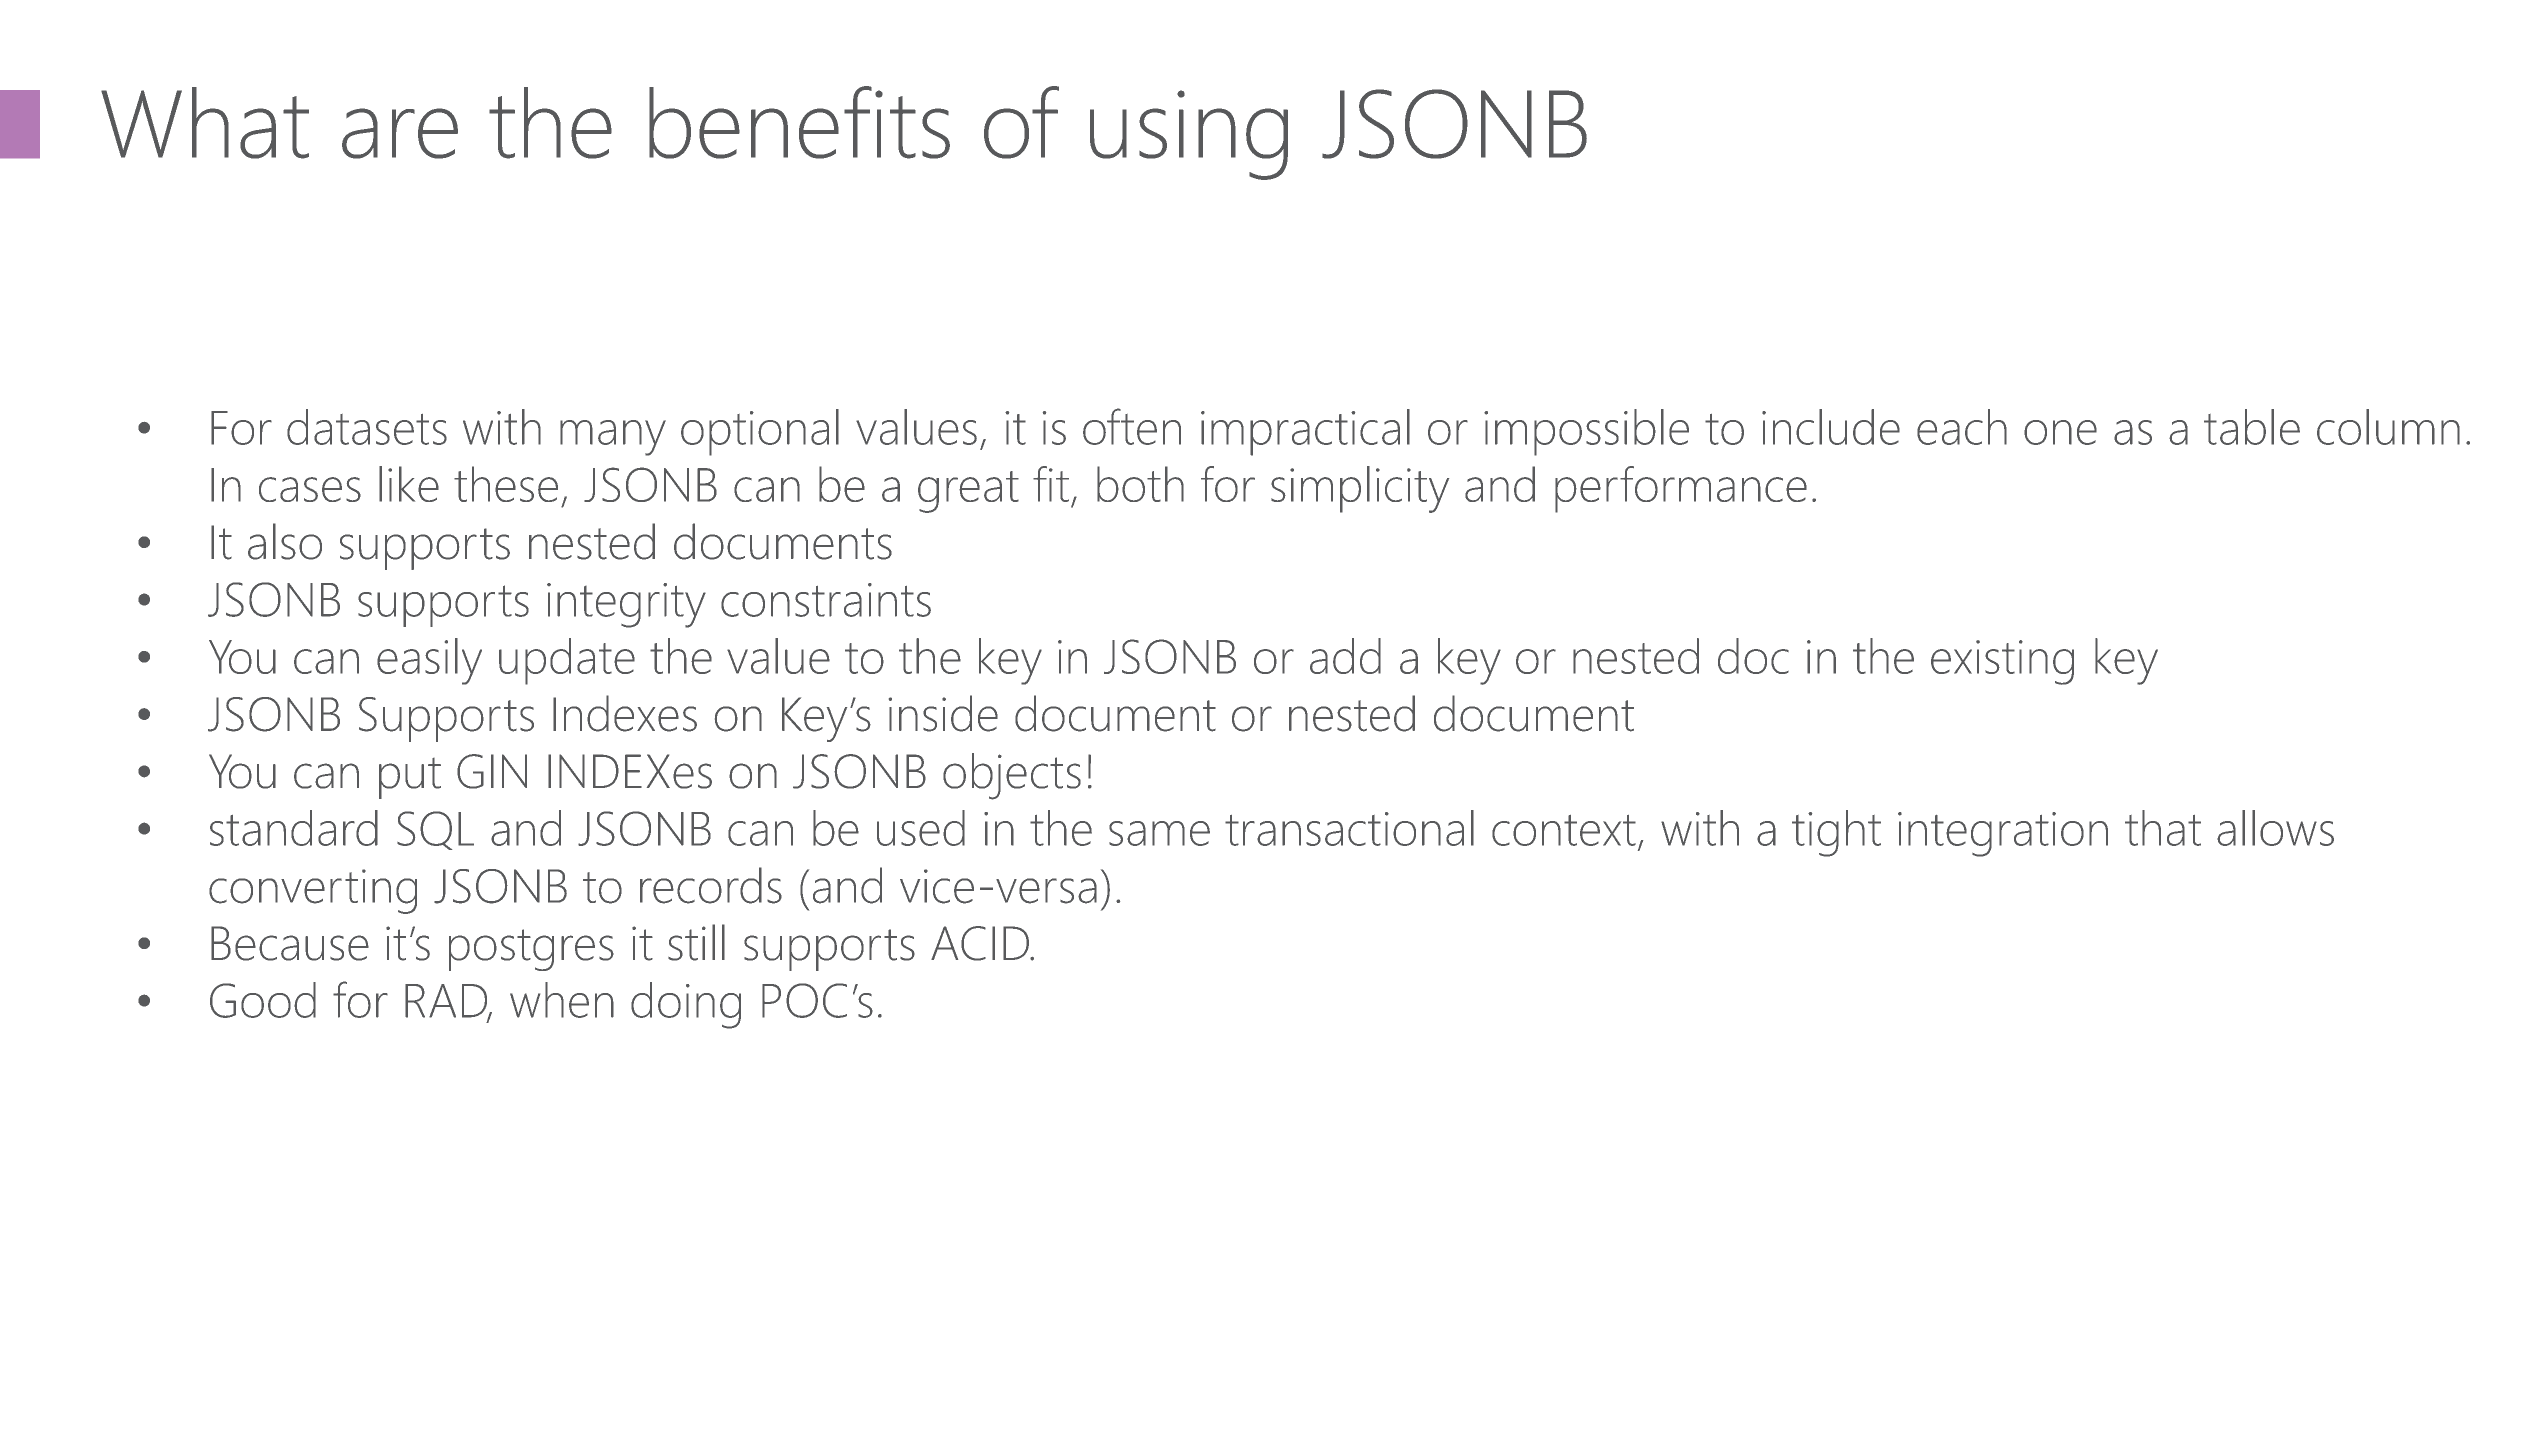 The height and width of the screenshot is (1432, 2545). I want to click on GIN, so click(492, 771).
